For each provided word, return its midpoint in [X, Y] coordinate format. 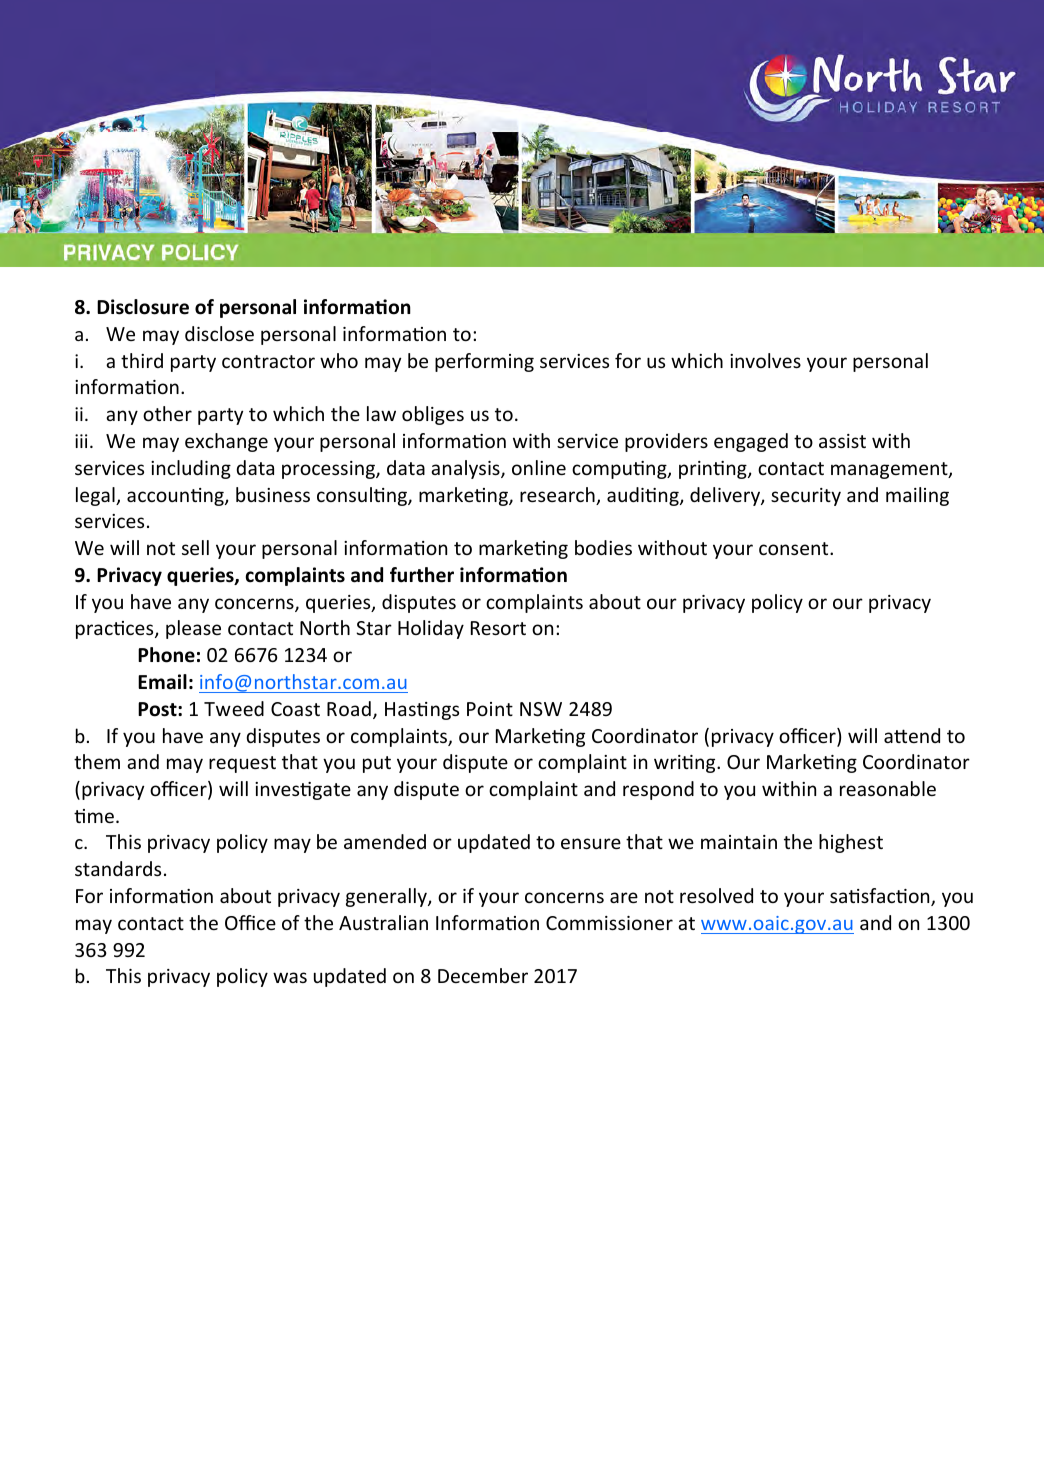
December [483, 975]
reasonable [888, 788]
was [290, 977]
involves [765, 360]
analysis [466, 469]
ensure [591, 843]
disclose [219, 333]
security [806, 497]
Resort [498, 628]
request [242, 764]
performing [484, 362]
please [193, 629]
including [191, 469]
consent [795, 548]
